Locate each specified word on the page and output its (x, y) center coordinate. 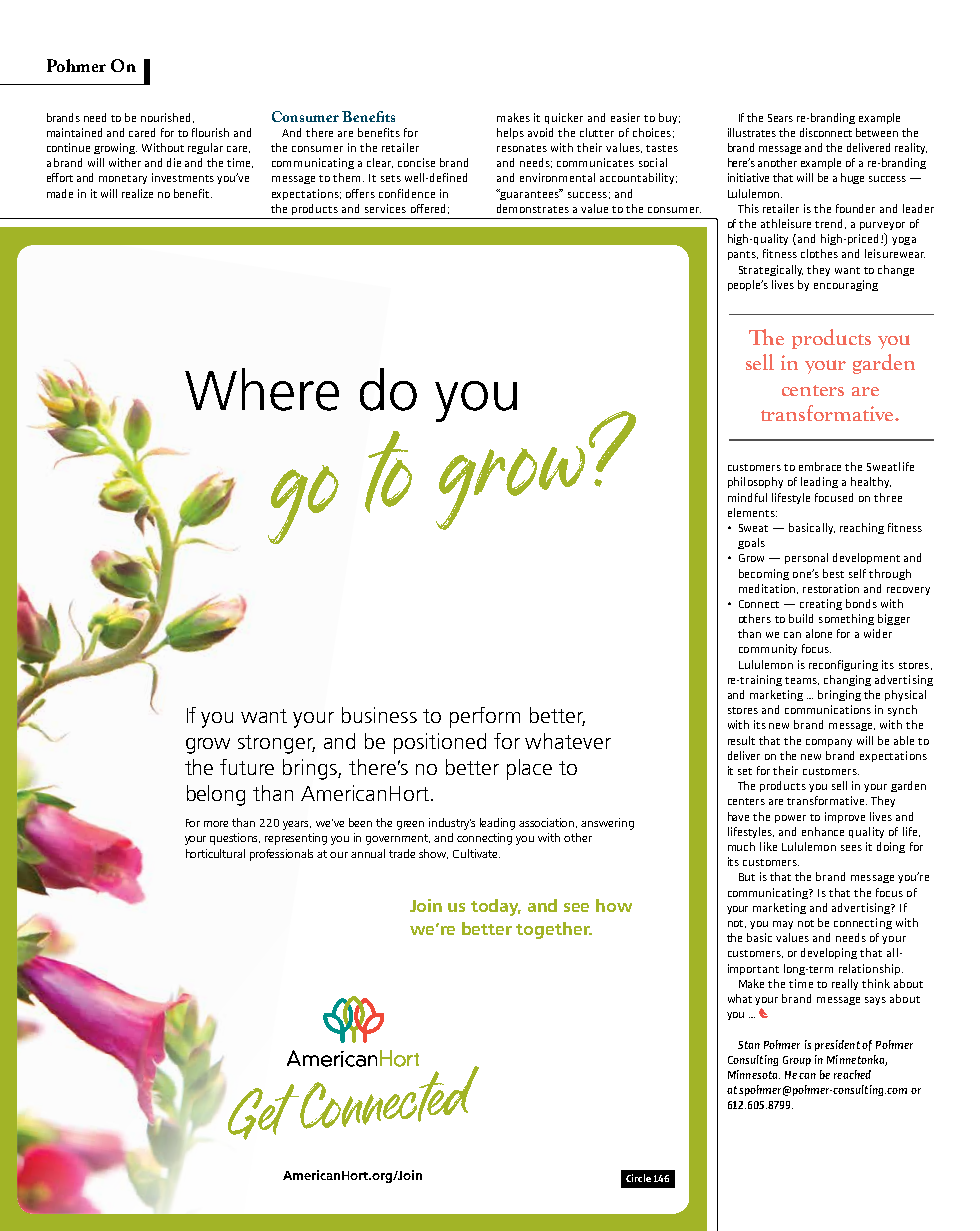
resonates (522, 148)
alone (819, 633)
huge (852, 178)
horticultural (215, 853)
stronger (276, 744)
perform (485, 717)
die (174, 162)
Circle (638, 1178)
